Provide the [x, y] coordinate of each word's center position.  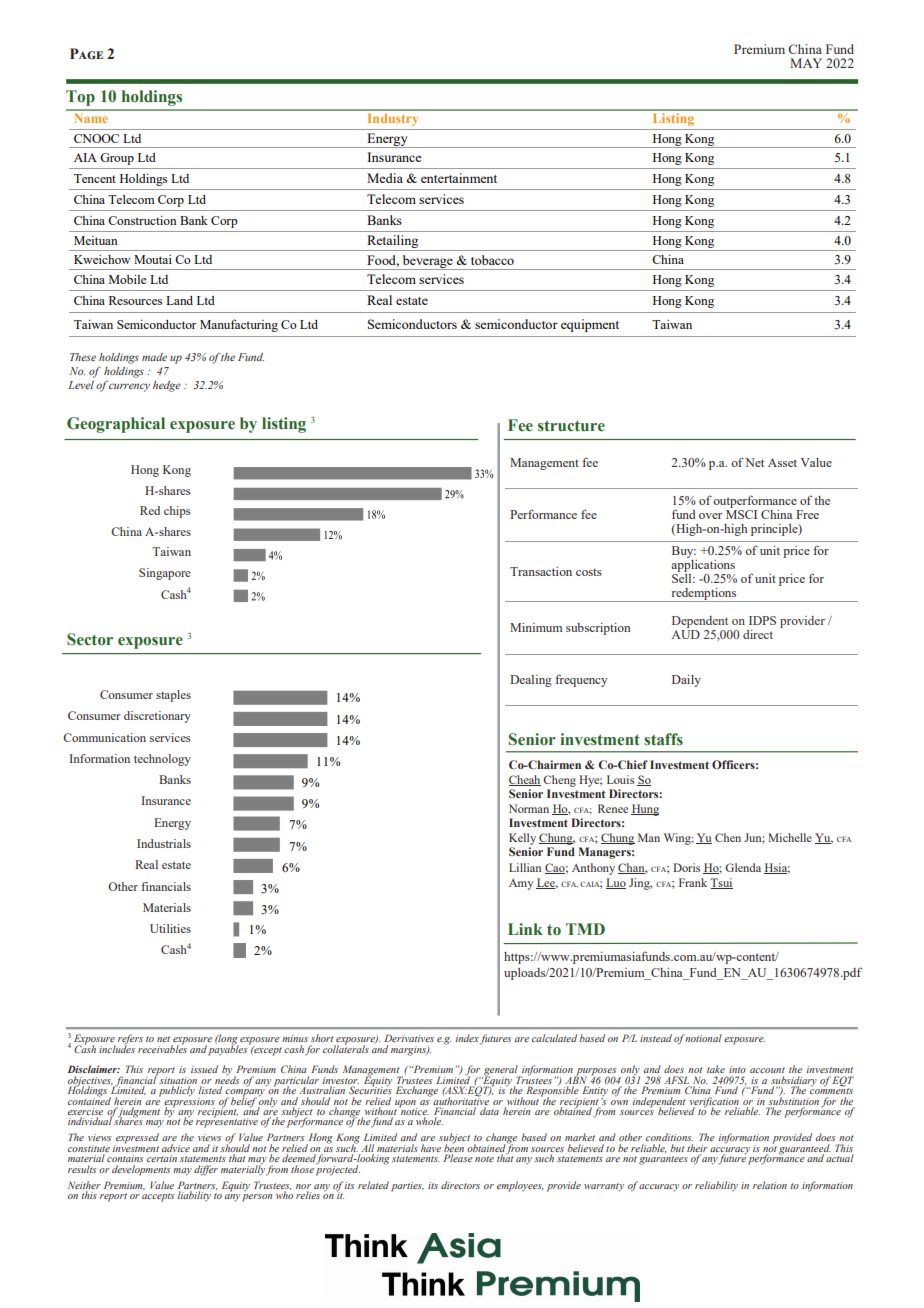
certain [162, 1158]
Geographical [116, 425]
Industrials [164, 843]
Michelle [790, 837]
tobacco [492, 260]
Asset [782, 462]
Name [91, 118]
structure [571, 426]
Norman [529, 808]
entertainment [459, 178]
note [484, 1159]
